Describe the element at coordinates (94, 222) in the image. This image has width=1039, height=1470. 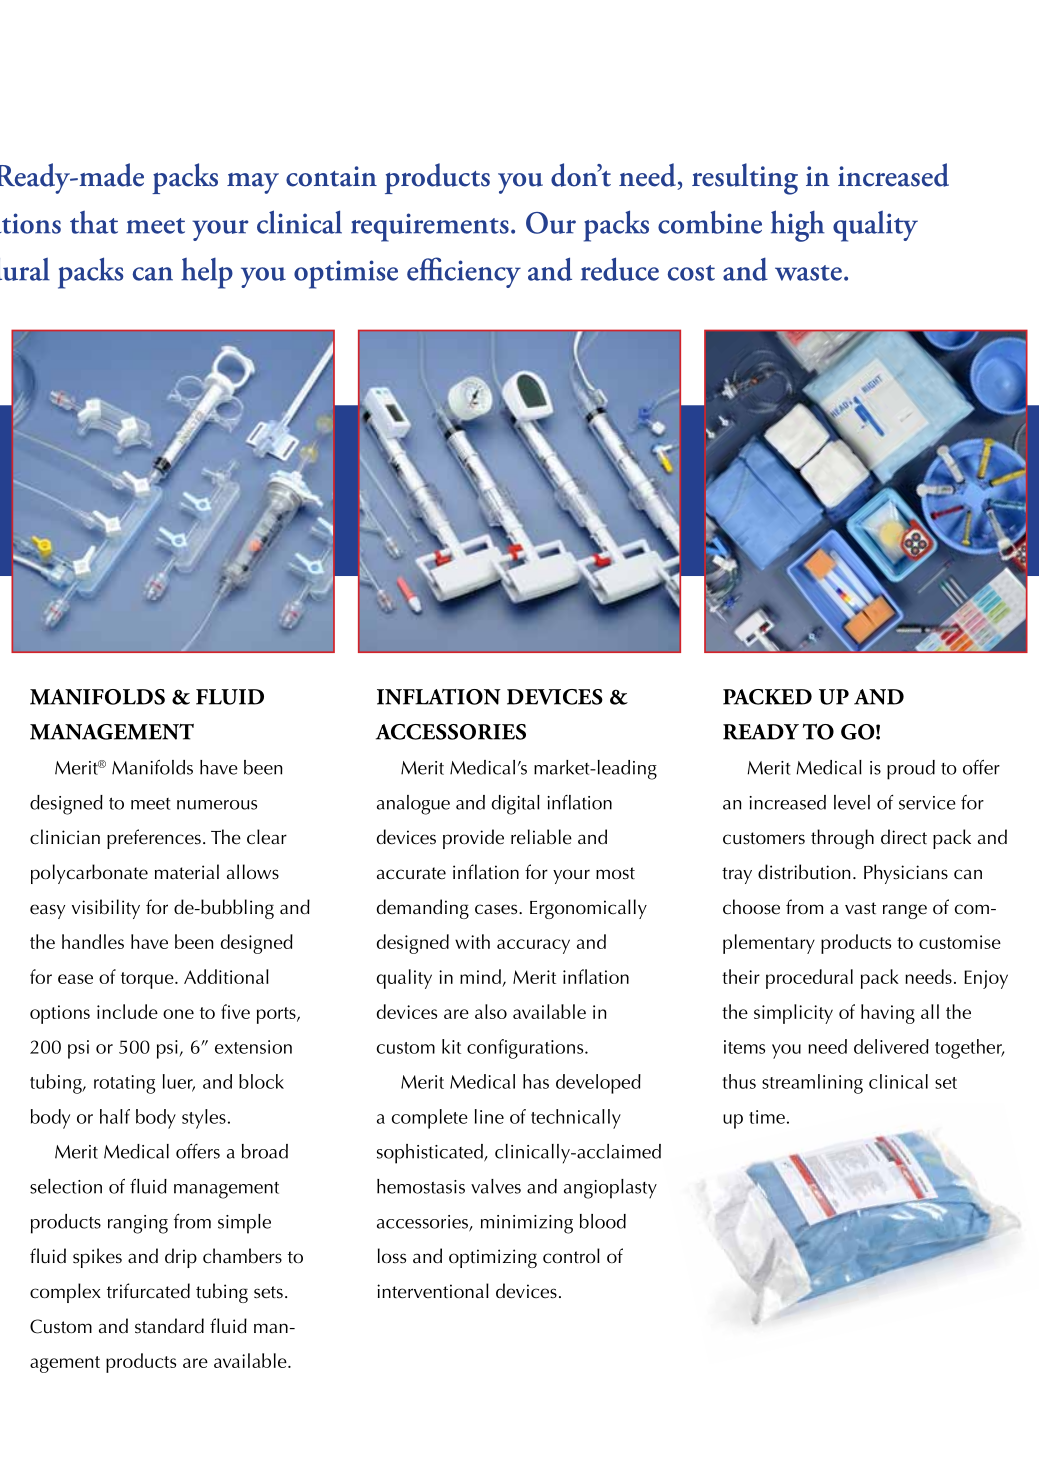
I see `that` at that location.
